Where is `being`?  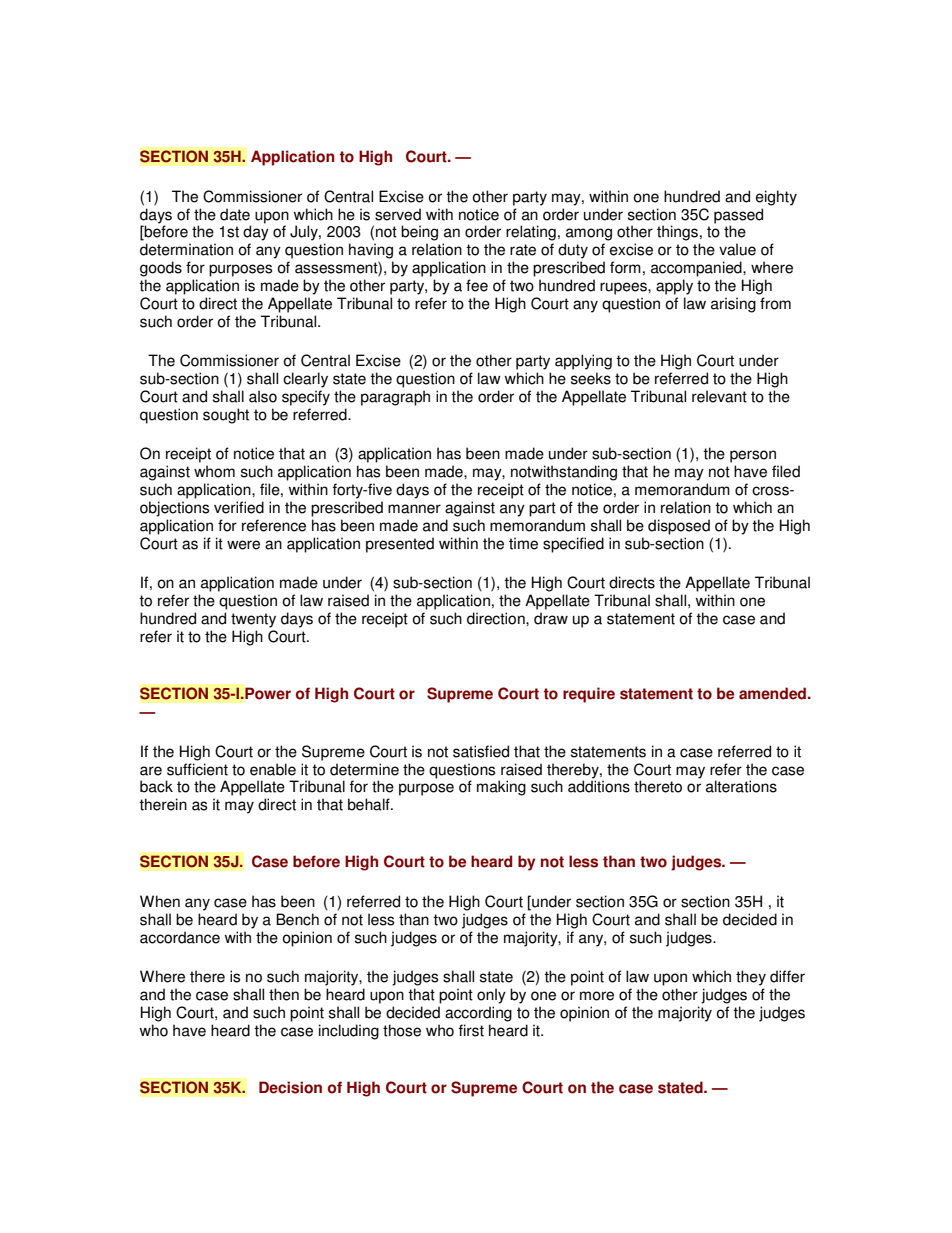
being is located at coordinates (419, 233).
